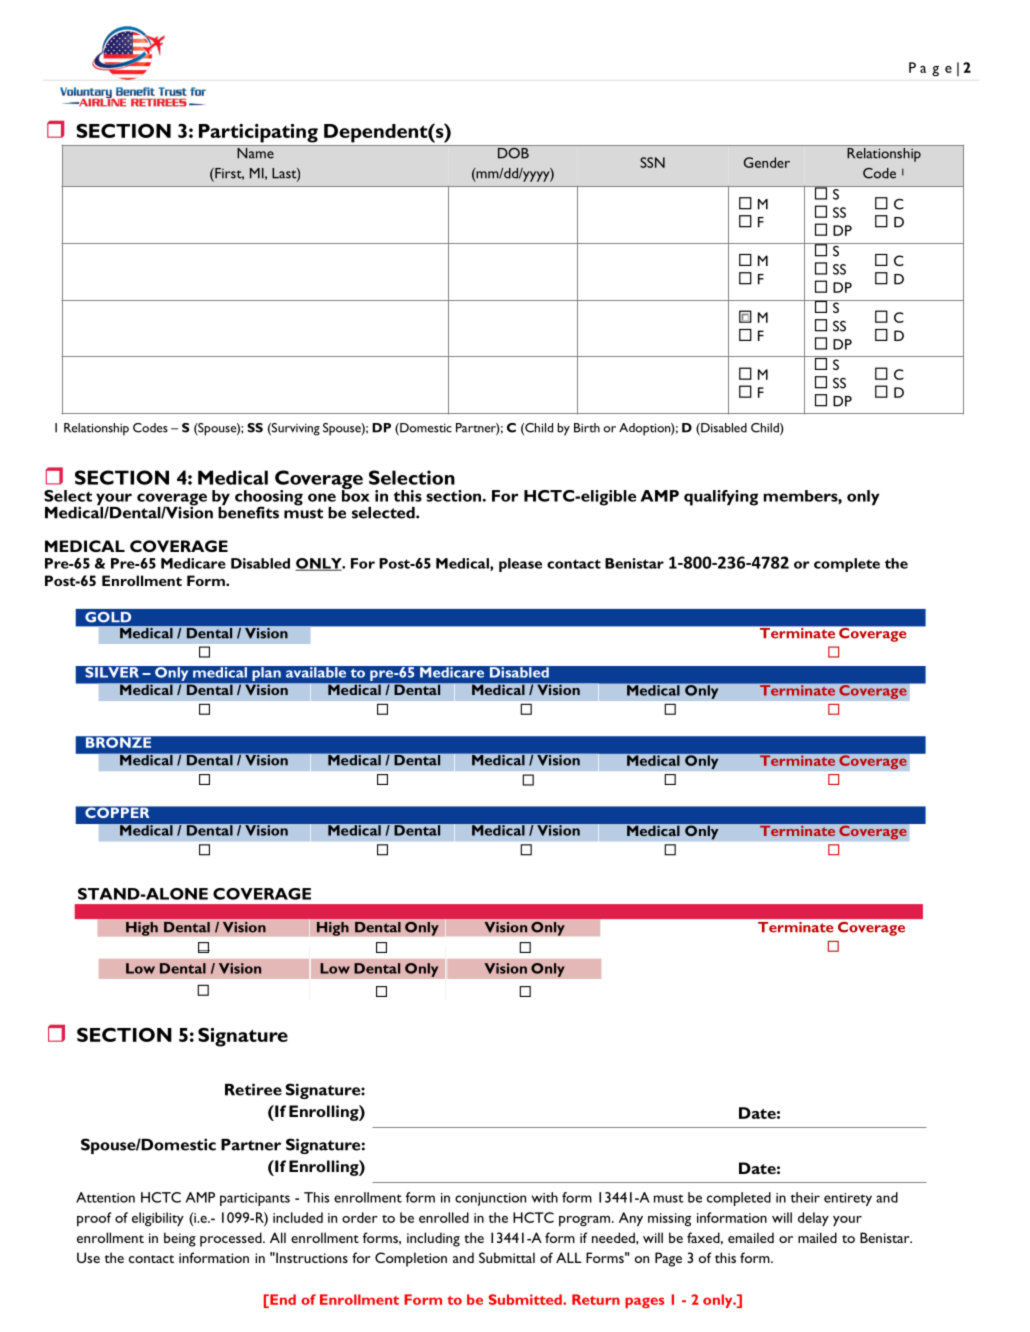 This screenshot has height=1332, width=1030. Describe the element at coordinates (356, 495) in the screenshot. I see `box` at that location.
